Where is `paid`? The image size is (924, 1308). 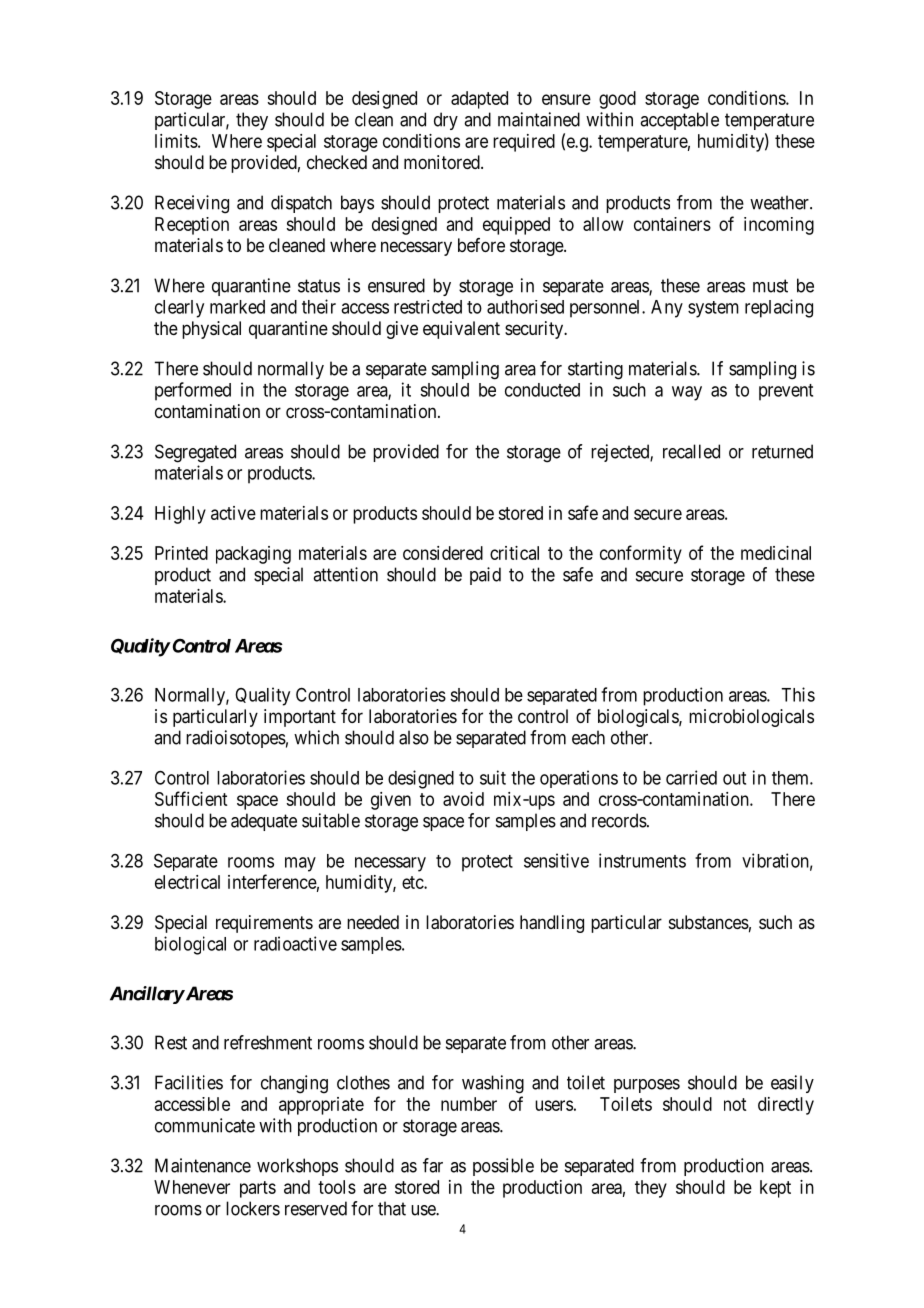
paid is located at coordinates (485, 576).
